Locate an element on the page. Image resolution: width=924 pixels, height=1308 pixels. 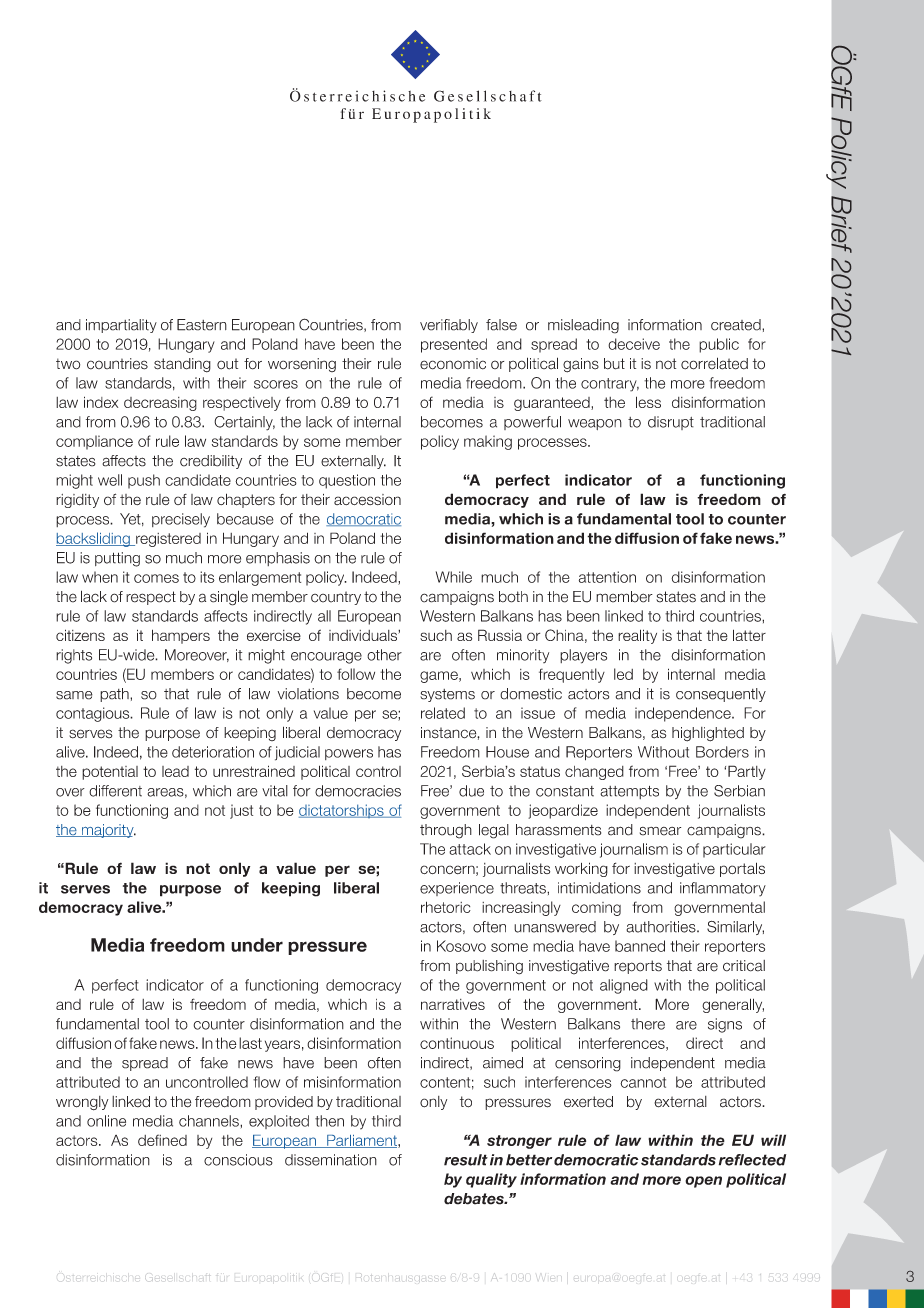
presented is located at coordinates (454, 345).
